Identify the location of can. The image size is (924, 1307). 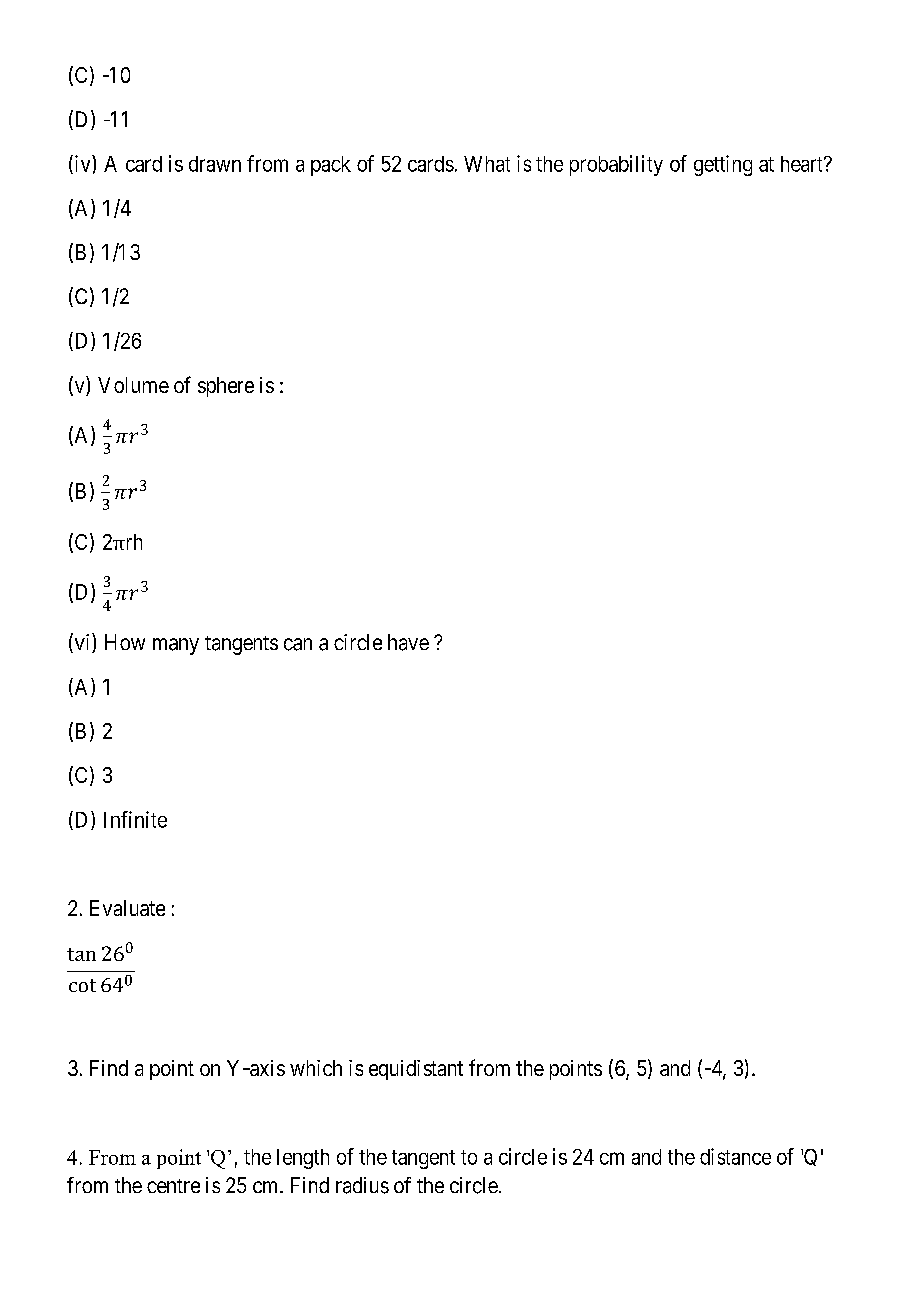
(298, 644).
